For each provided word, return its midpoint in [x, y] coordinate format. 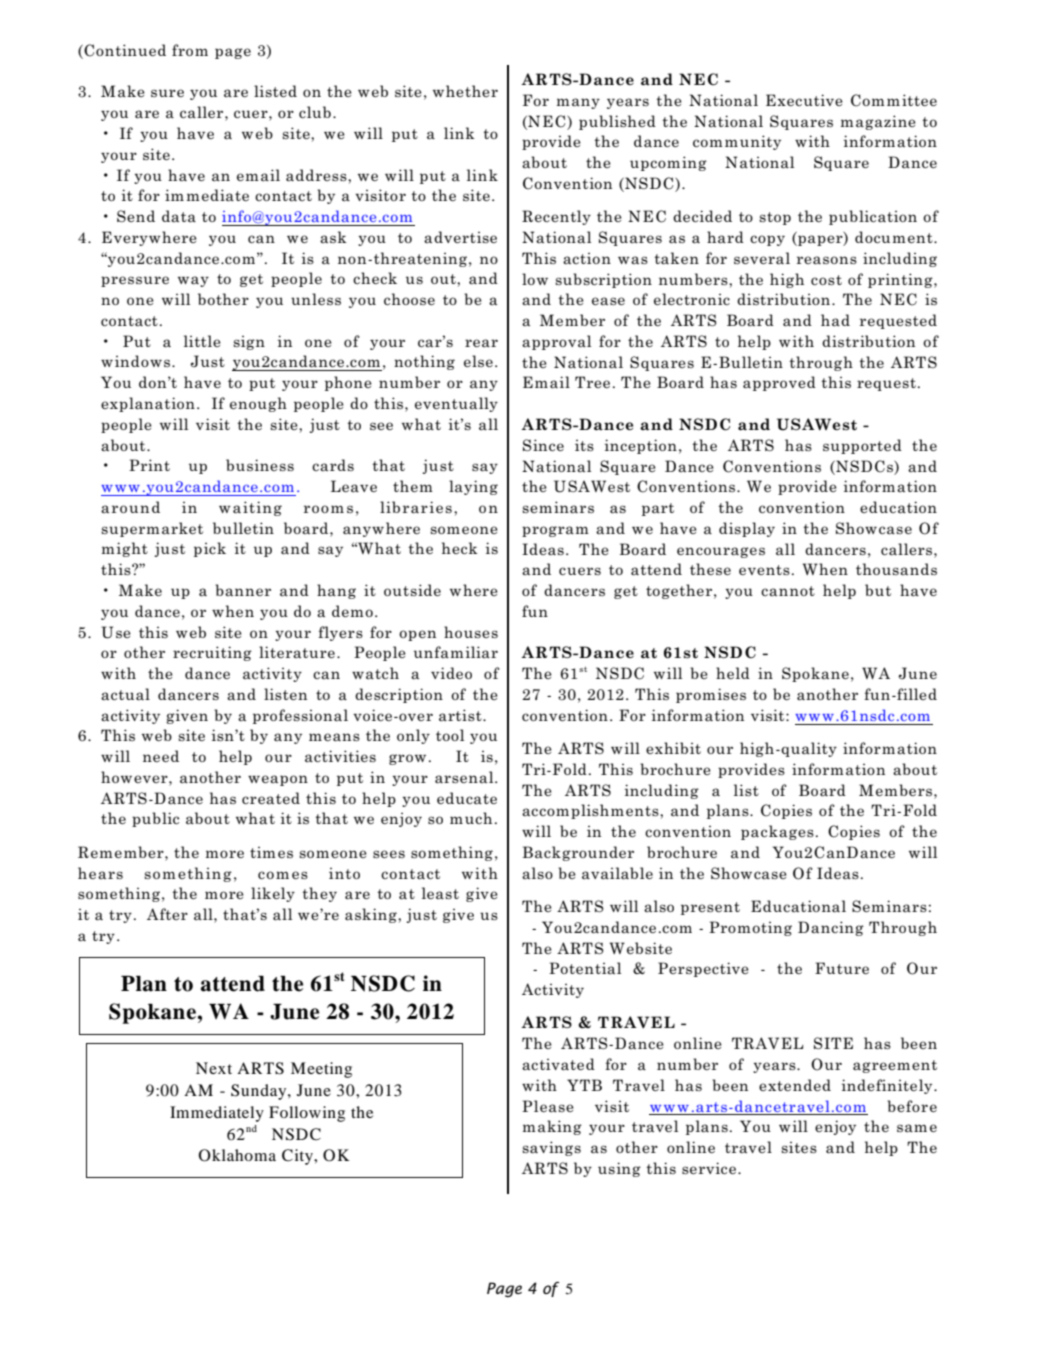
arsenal [465, 777]
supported [862, 446]
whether [465, 91]
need [161, 756]
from [190, 50]
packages [777, 832]
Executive [804, 100]
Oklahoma [237, 1155]
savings [551, 1148]
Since [543, 445]
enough [258, 404]
